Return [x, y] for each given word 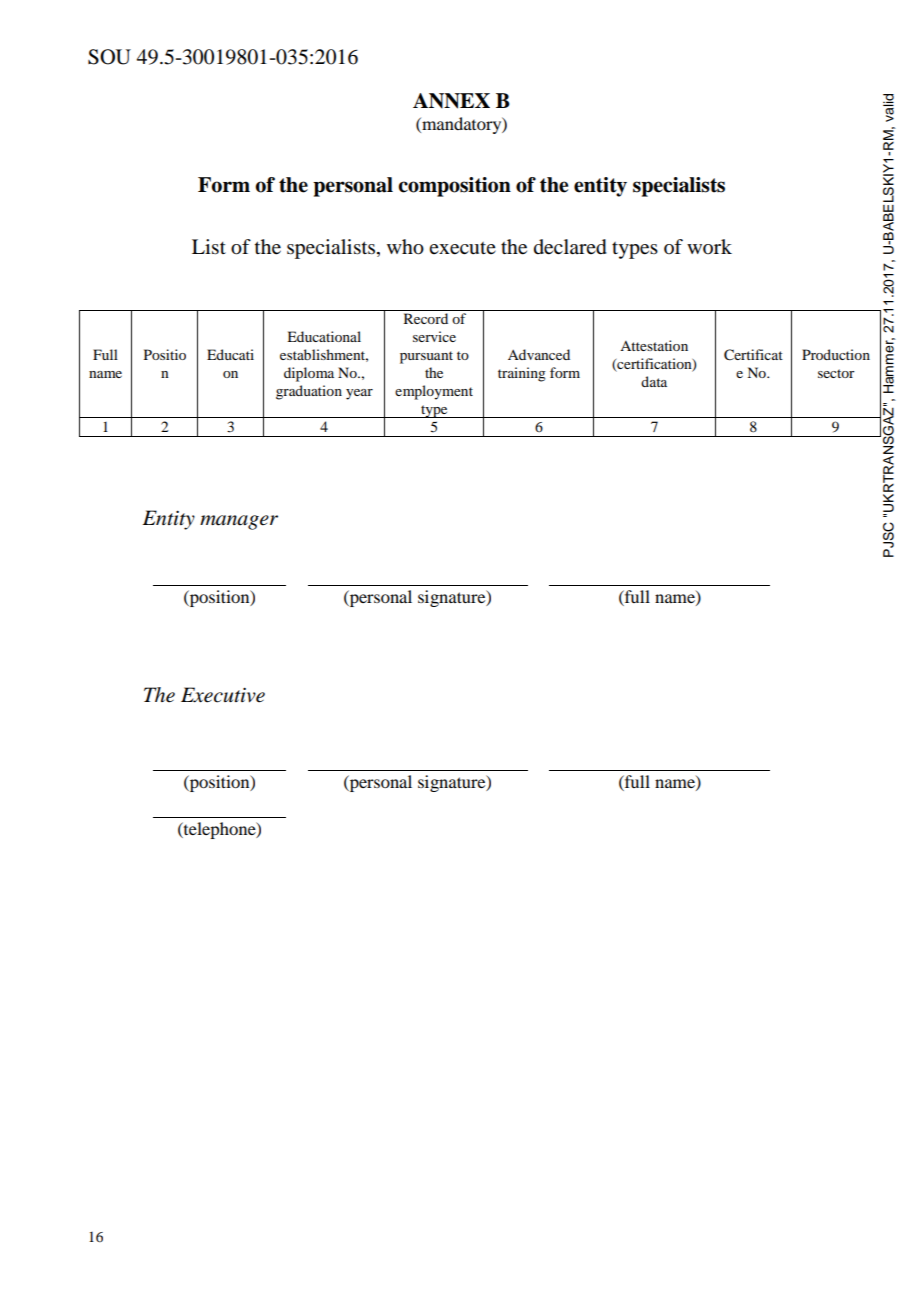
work [709, 247]
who [405, 247]
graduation [309, 392]
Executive [223, 695]
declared [570, 247]
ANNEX [451, 101]
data [654, 381]
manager [239, 522]
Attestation [654, 345]
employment [434, 392]
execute [462, 248]
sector [836, 373]
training [522, 374]
